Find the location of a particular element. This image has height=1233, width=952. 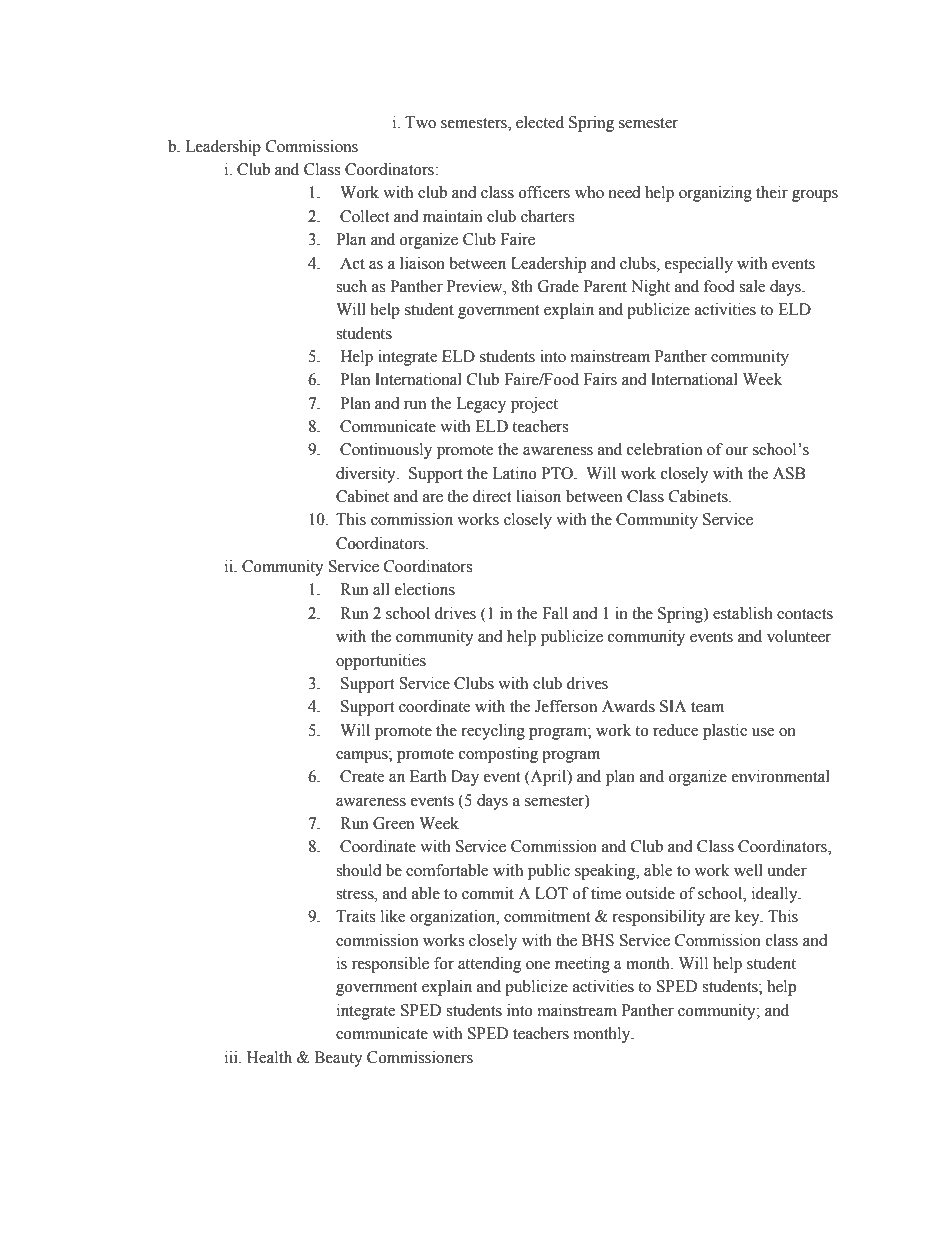

Collect is located at coordinates (364, 216).
